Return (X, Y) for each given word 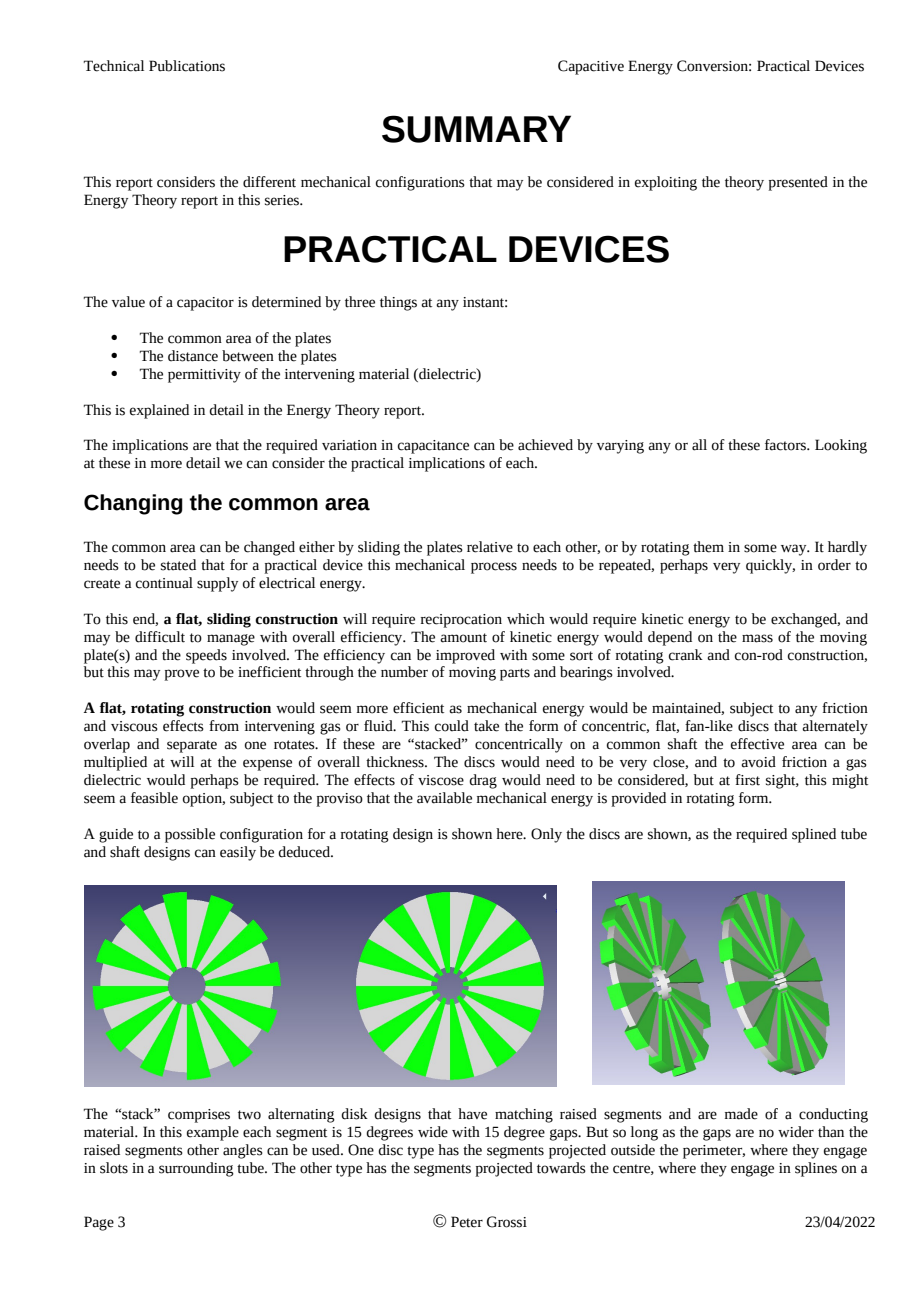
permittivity (204, 376)
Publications (187, 66)
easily (238, 853)
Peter (467, 1222)
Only (546, 835)
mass (757, 638)
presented (798, 183)
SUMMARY (476, 129)
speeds (206, 656)
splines (816, 1169)
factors (786, 445)
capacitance (433, 447)
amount (463, 638)
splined (814, 835)
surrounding (196, 1169)
